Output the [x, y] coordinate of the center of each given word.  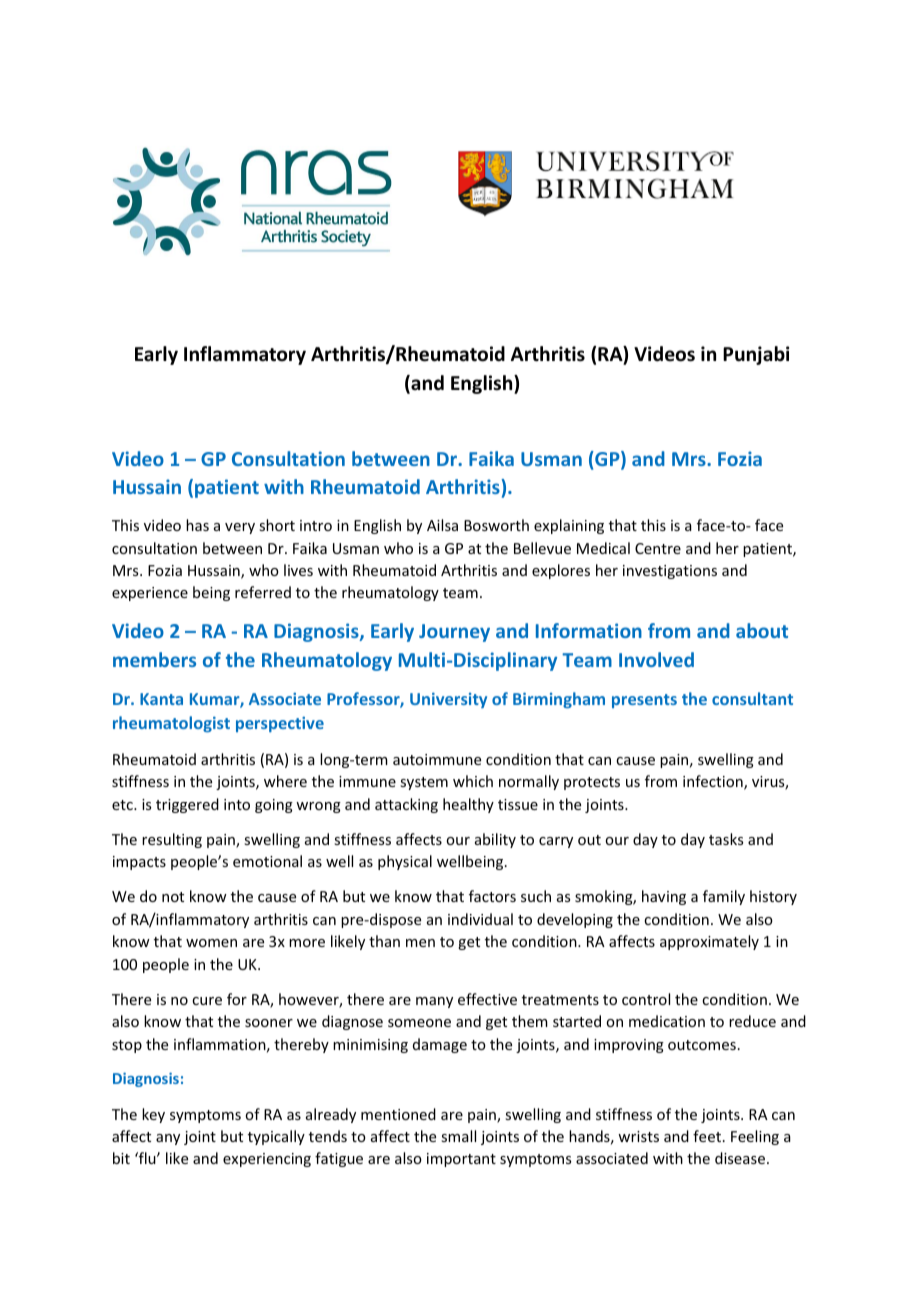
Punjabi [756, 355]
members [154, 659]
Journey [454, 633]
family [724, 897]
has [197, 525]
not [173, 897]
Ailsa [442, 525]
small [458, 1136]
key [153, 1115]
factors [492, 896]
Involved [656, 659]
